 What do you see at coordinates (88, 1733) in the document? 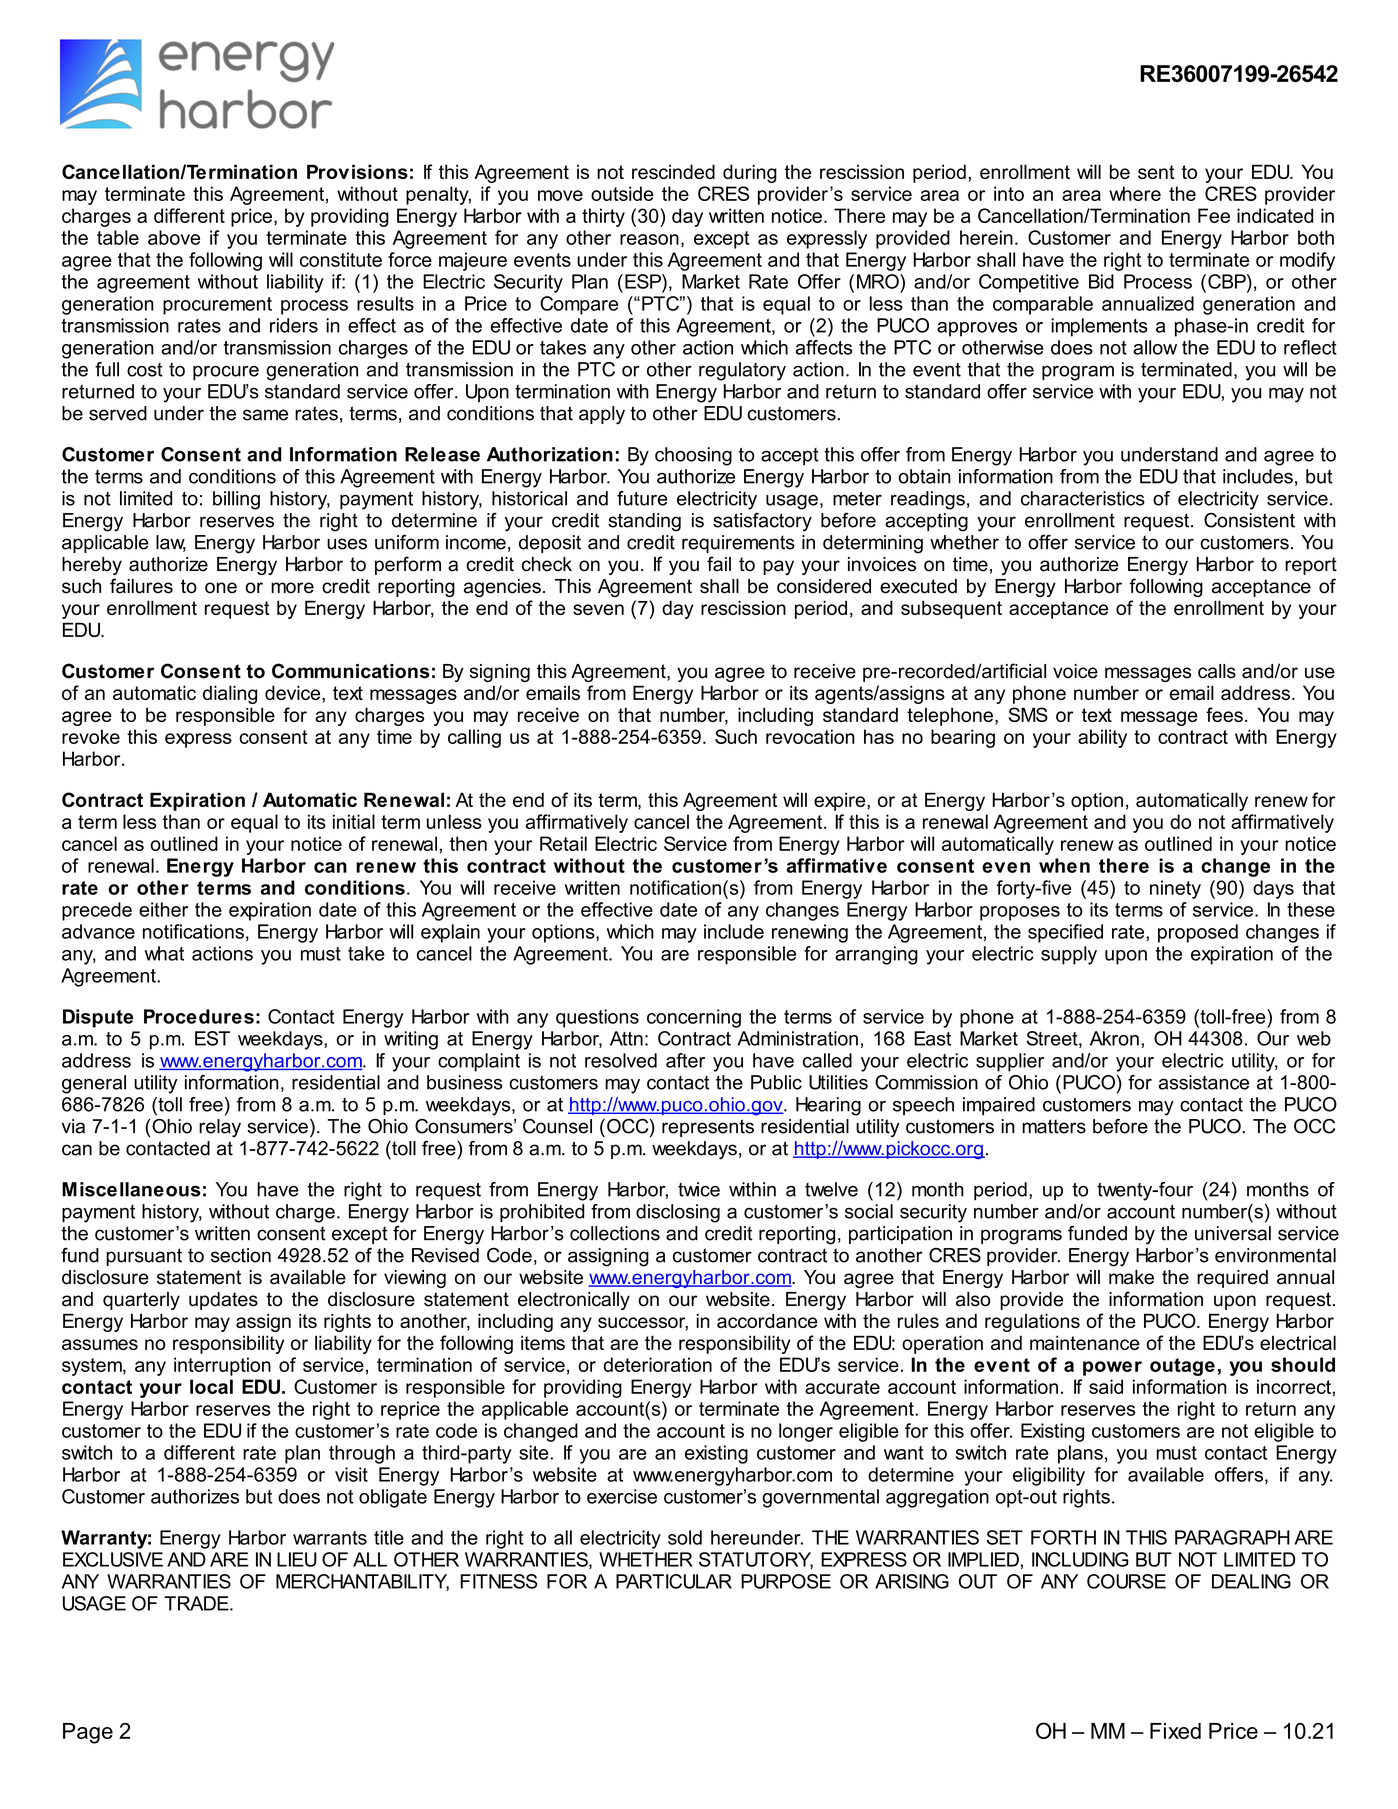
I see `Page` at bounding box center [88, 1733].
